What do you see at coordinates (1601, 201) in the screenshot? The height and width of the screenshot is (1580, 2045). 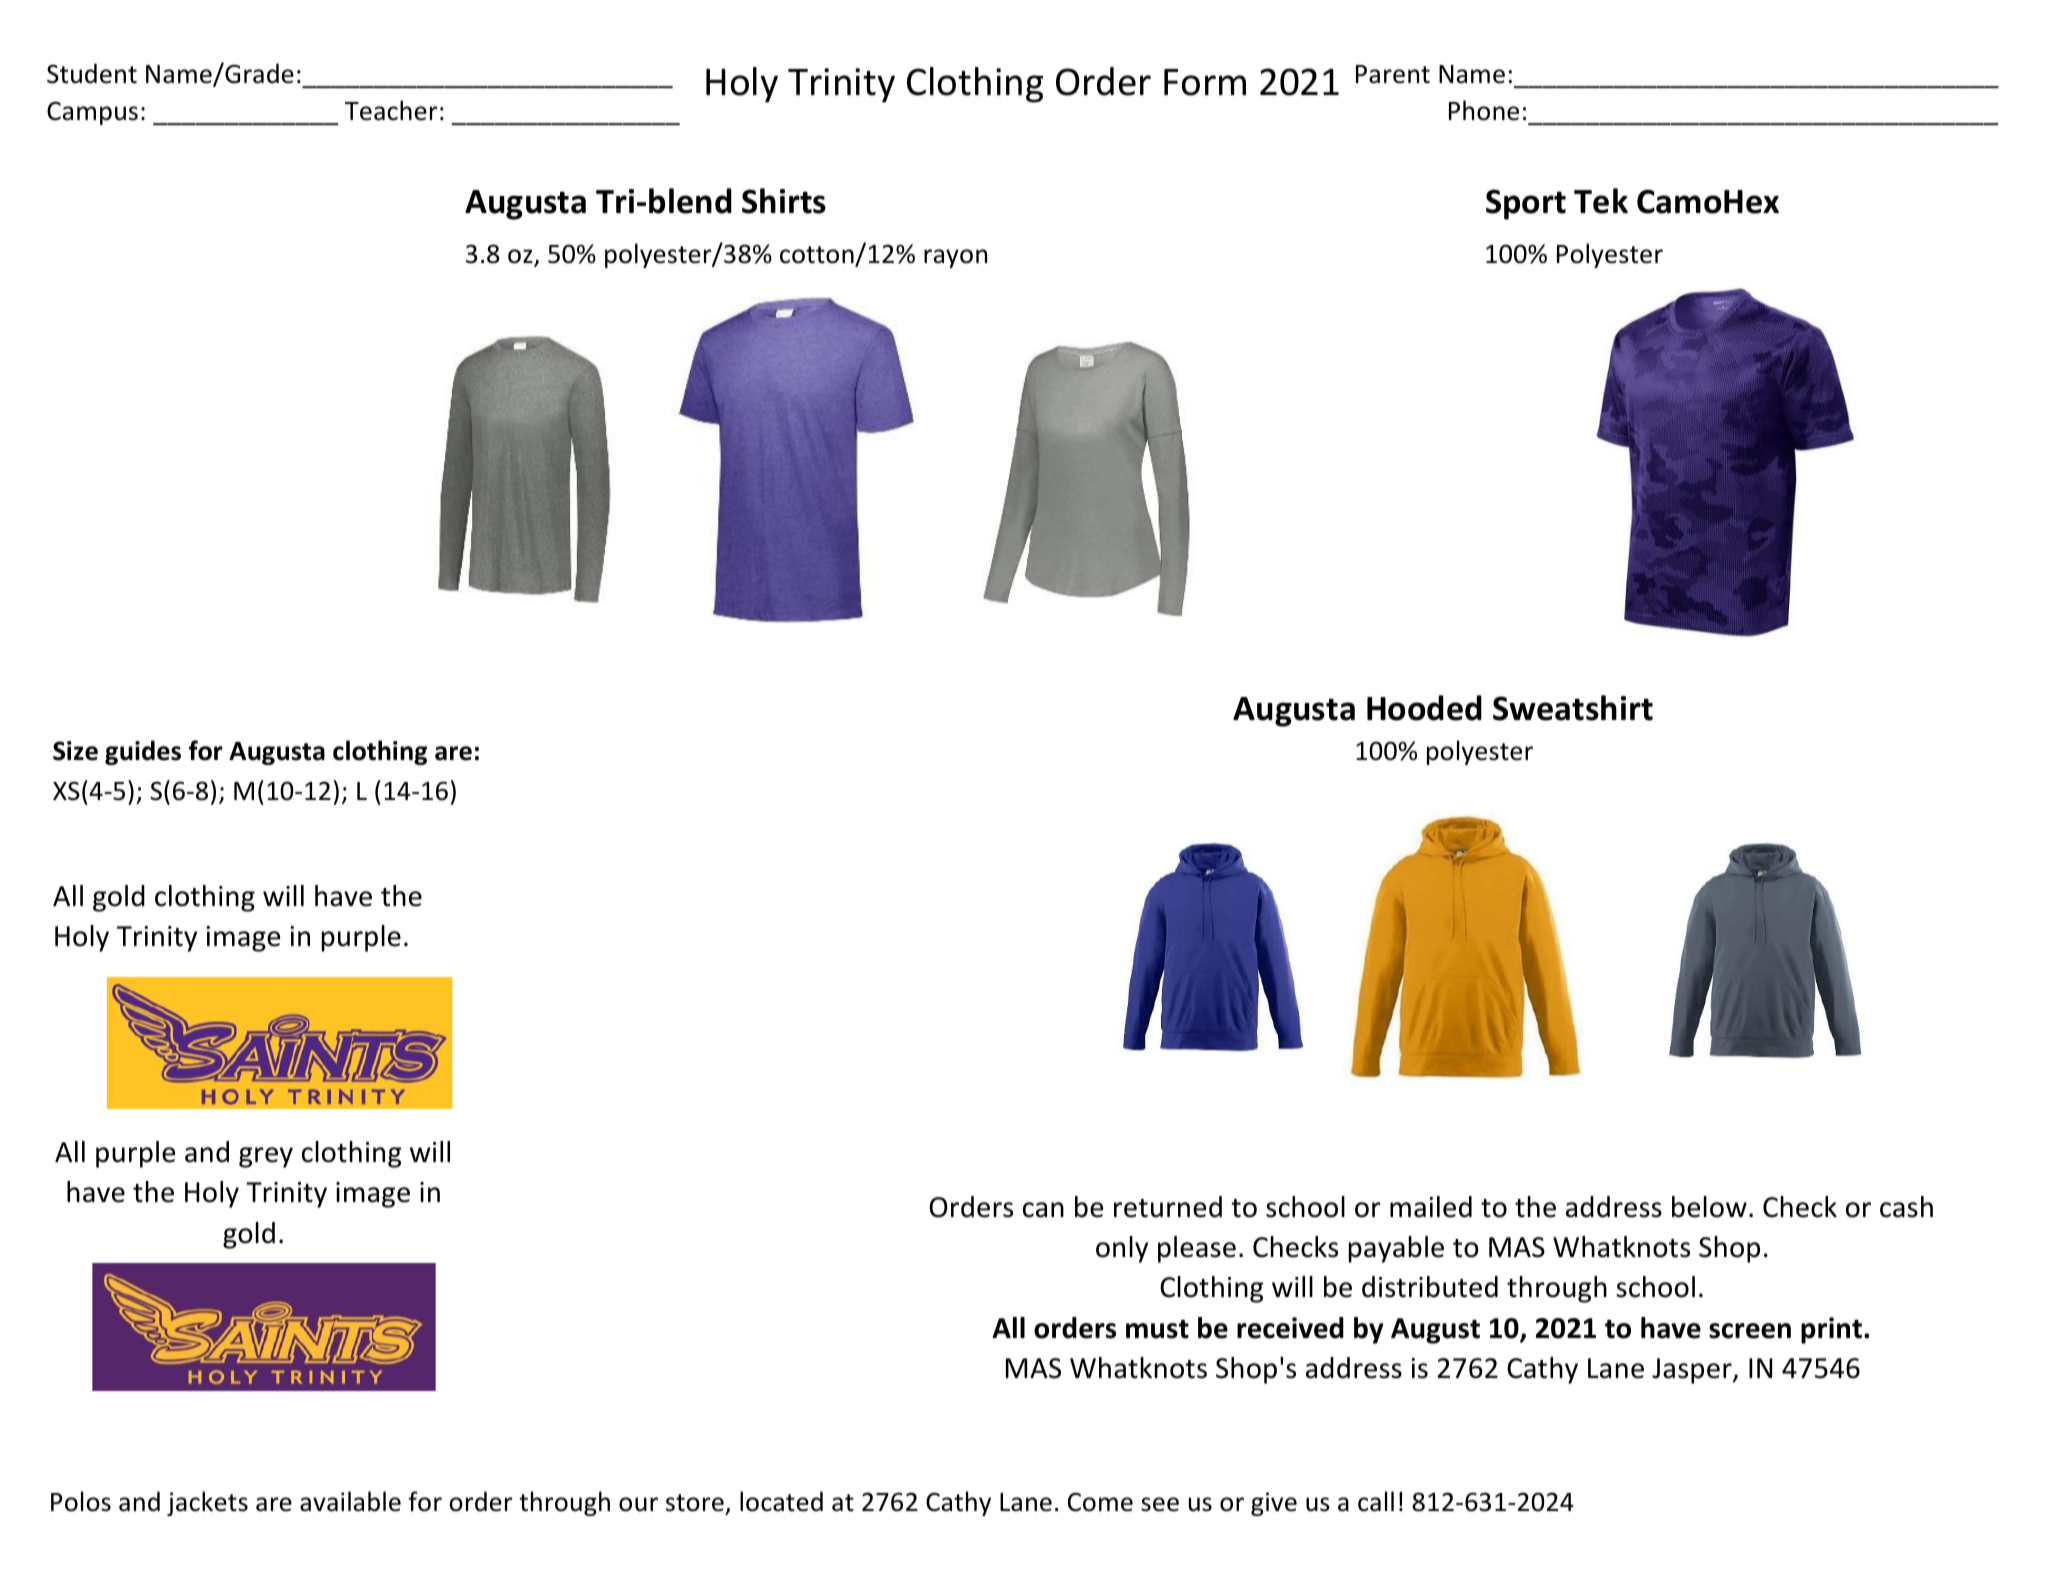 I see `Tek` at bounding box center [1601, 201].
